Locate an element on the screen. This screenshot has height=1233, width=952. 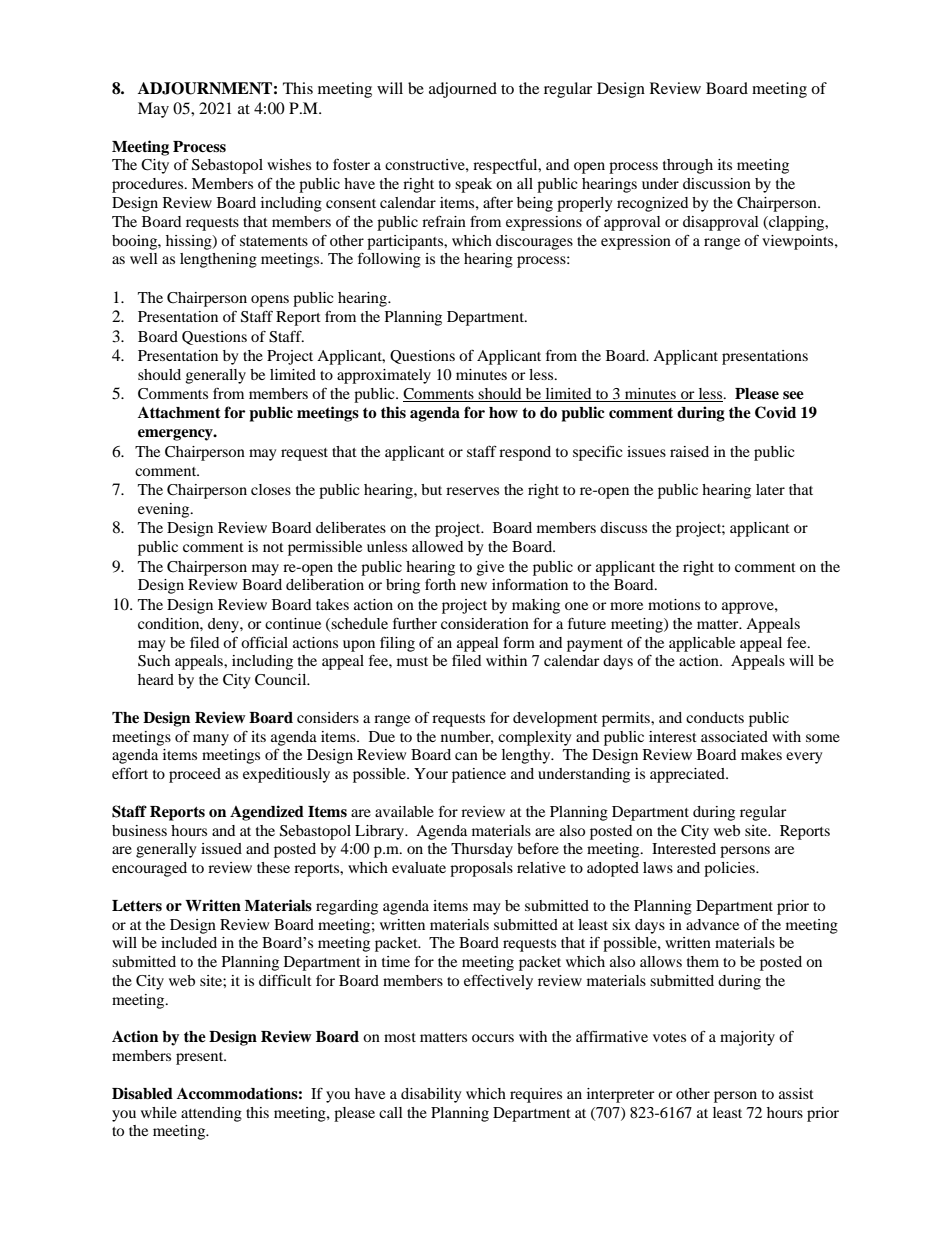
procedures is located at coordinates (149, 185).
